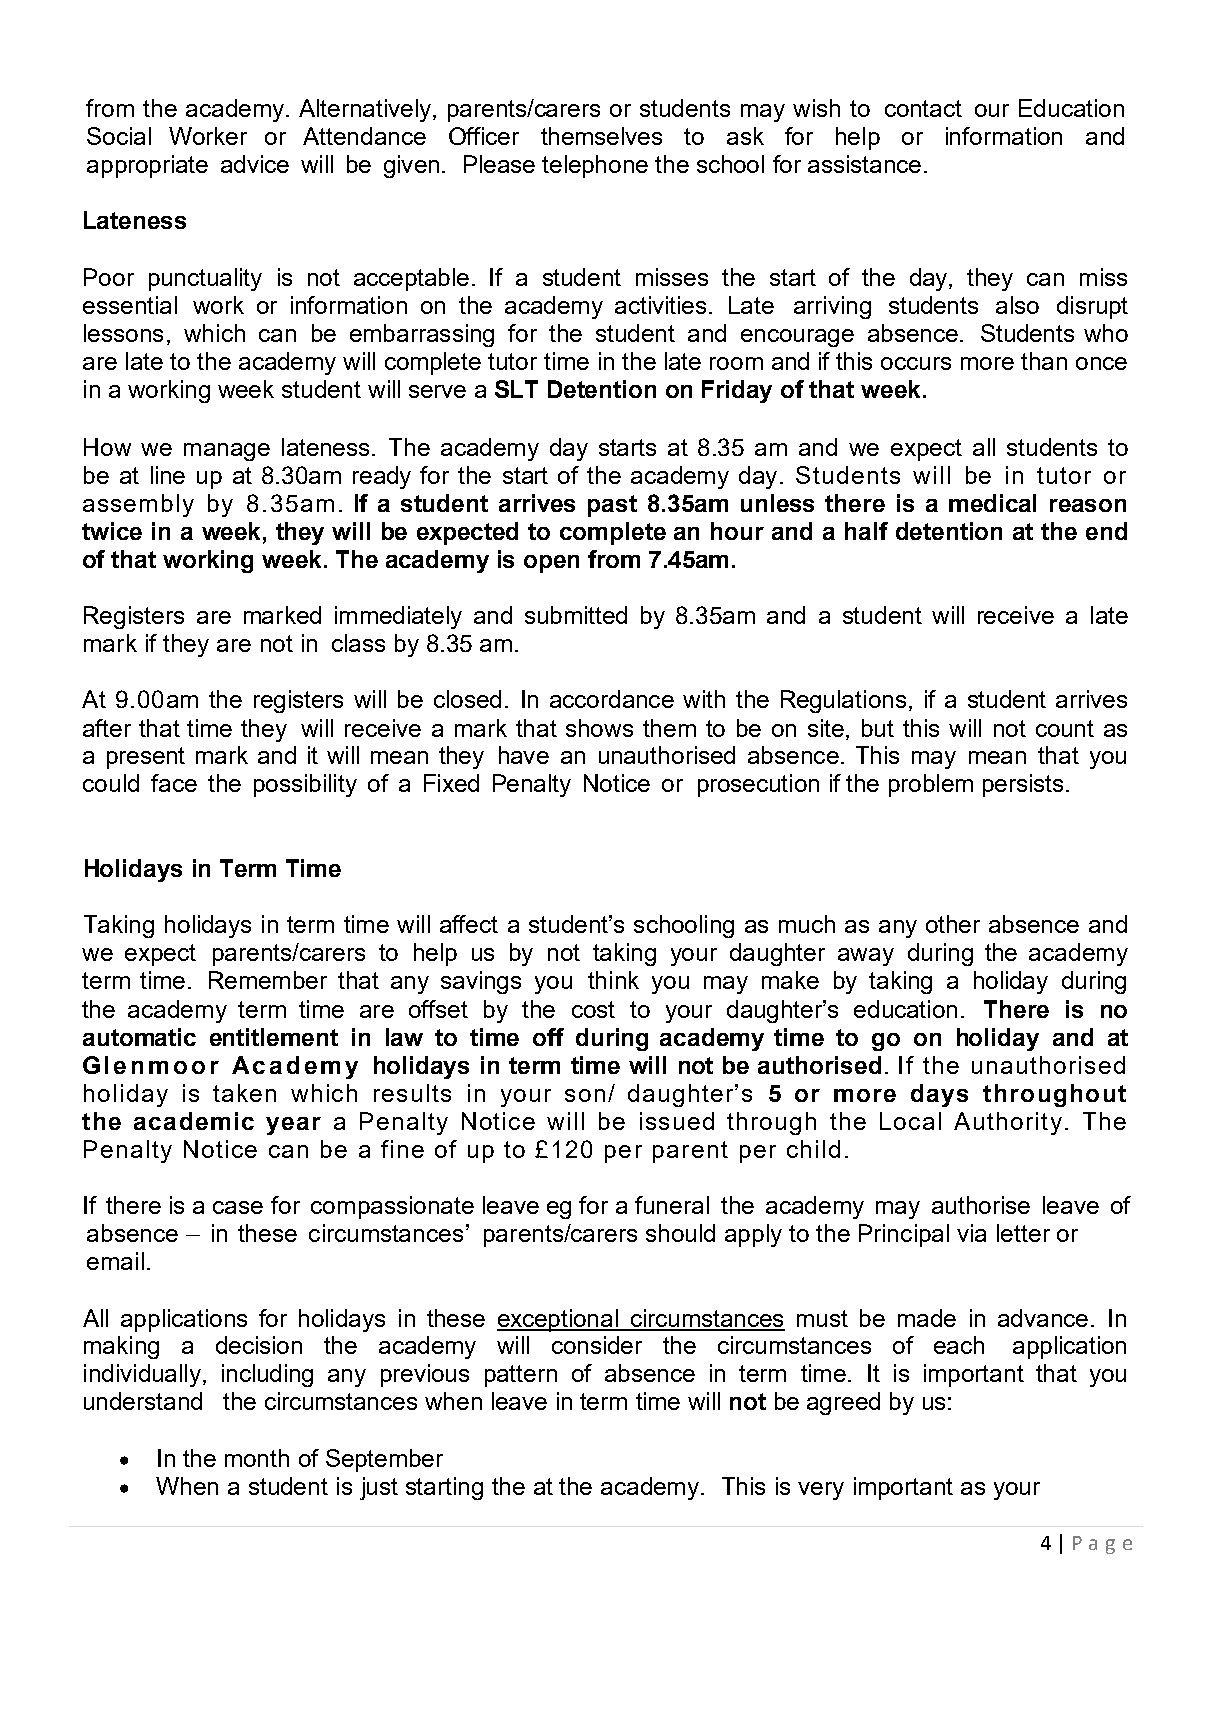 The height and width of the screenshot is (1714, 1212). Describe the element at coordinates (959, 1345) in the screenshot. I see `each` at that location.
